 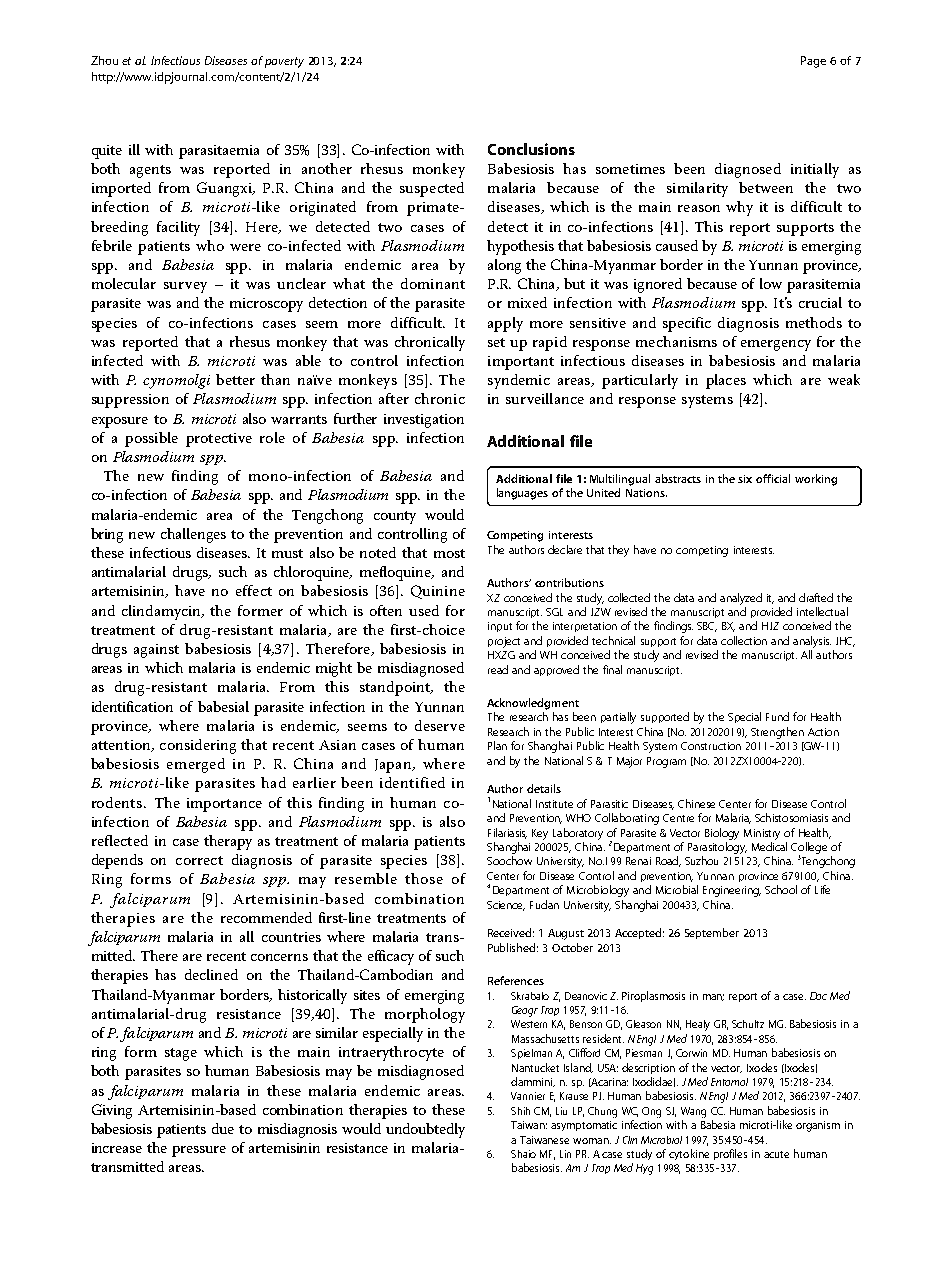 I want to click on Conclusions, so click(x=531, y=149).
